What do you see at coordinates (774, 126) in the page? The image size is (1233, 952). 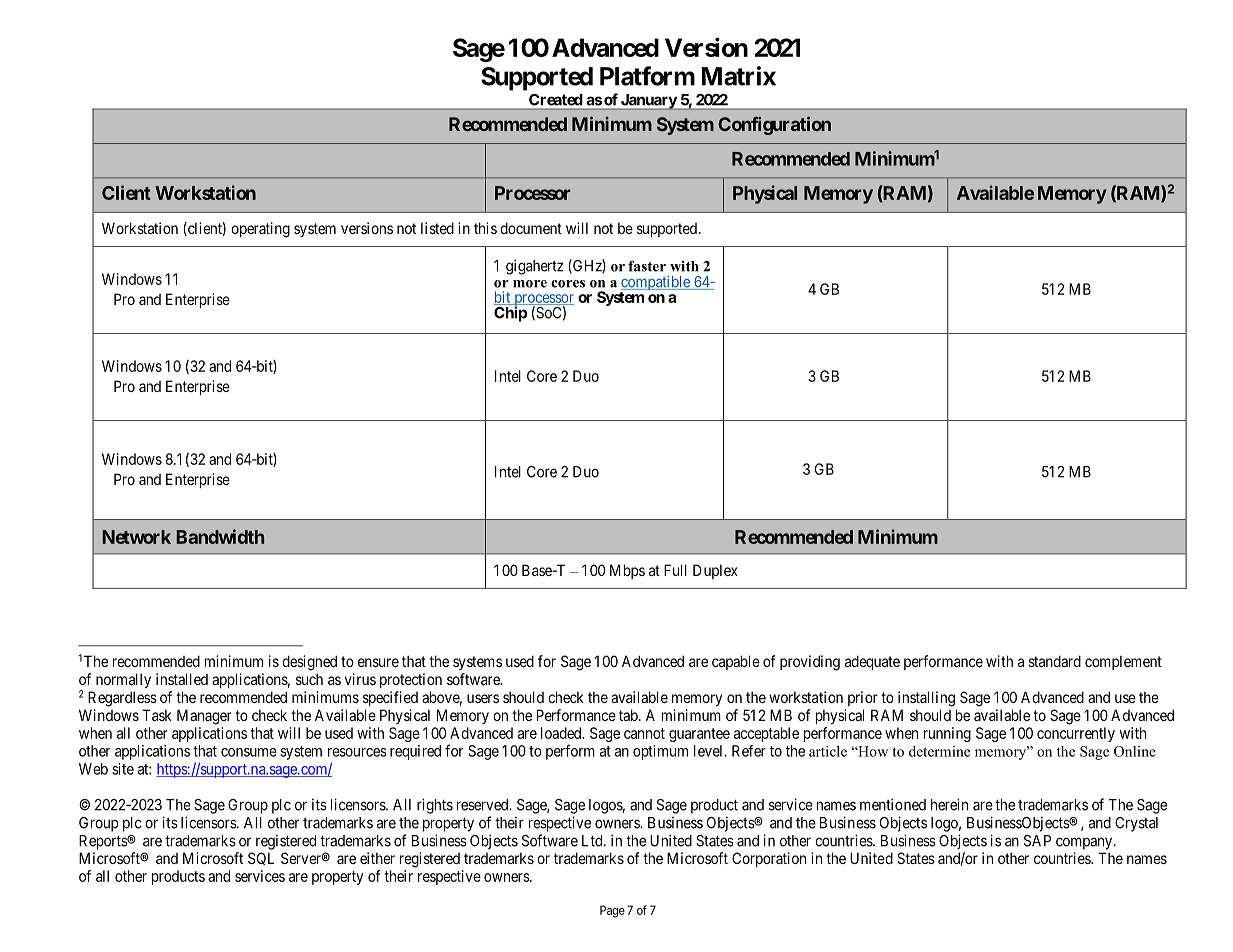 I see `Configuration` at bounding box center [774, 126].
